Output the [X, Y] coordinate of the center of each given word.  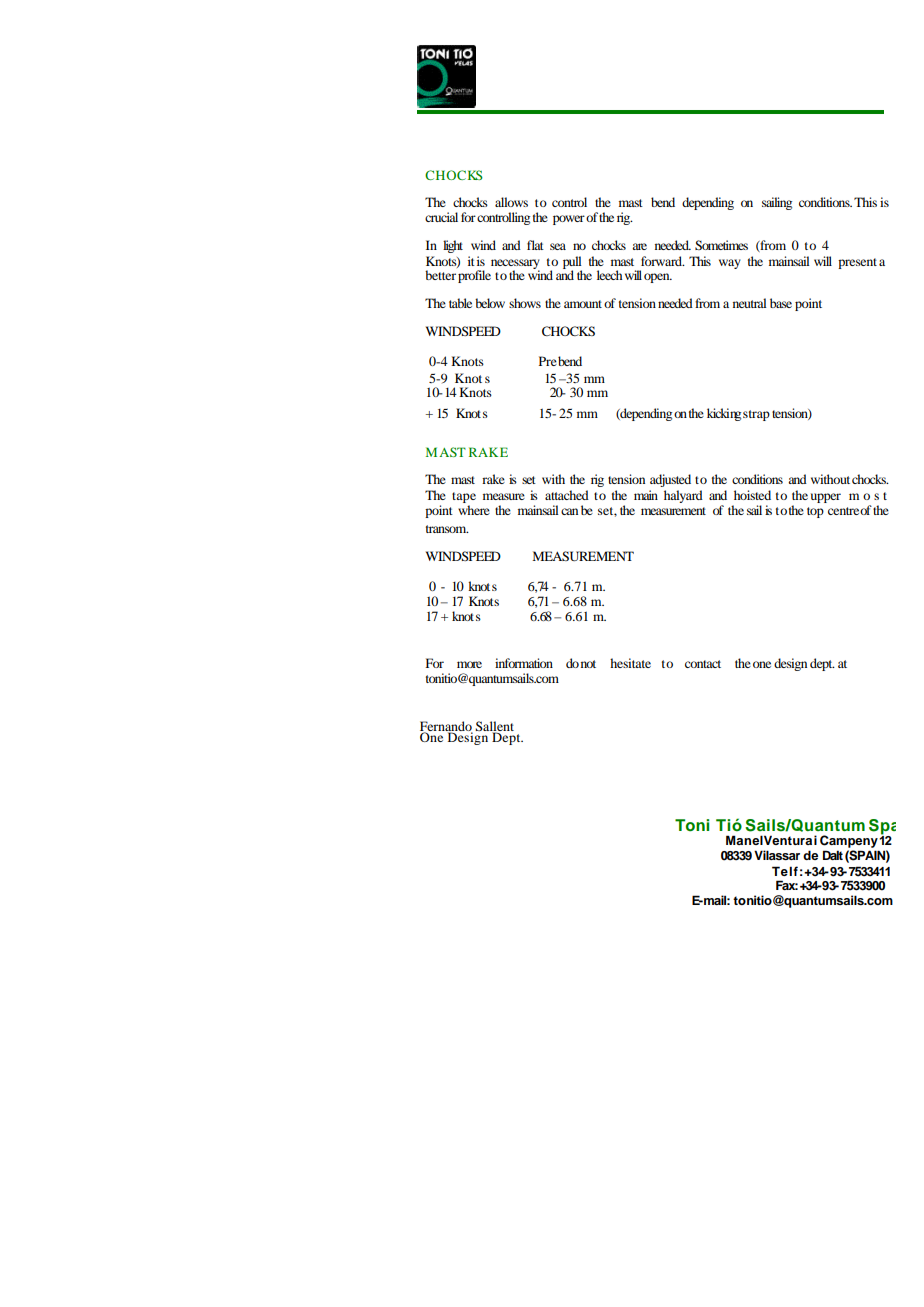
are [639, 246]
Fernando [446, 727]
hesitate [630, 663]
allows [511, 202]
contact [703, 664]
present [857, 263]
